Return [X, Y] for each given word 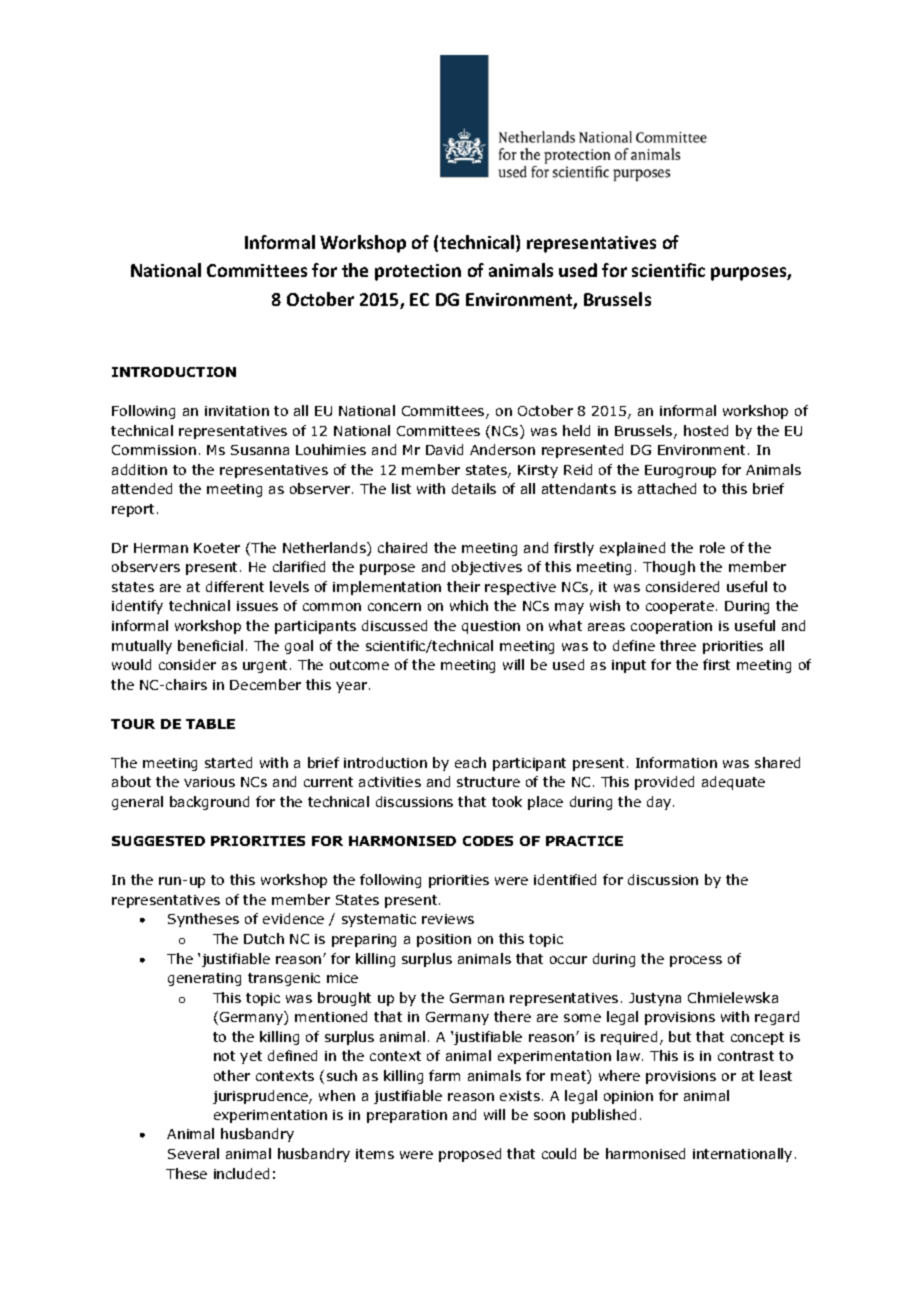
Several [193, 1153]
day [660, 803]
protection [418, 272]
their [463, 586]
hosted [706, 430]
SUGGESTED [158, 841]
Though [669, 568]
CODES [488, 841]
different [235, 586]
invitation [237, 411]
